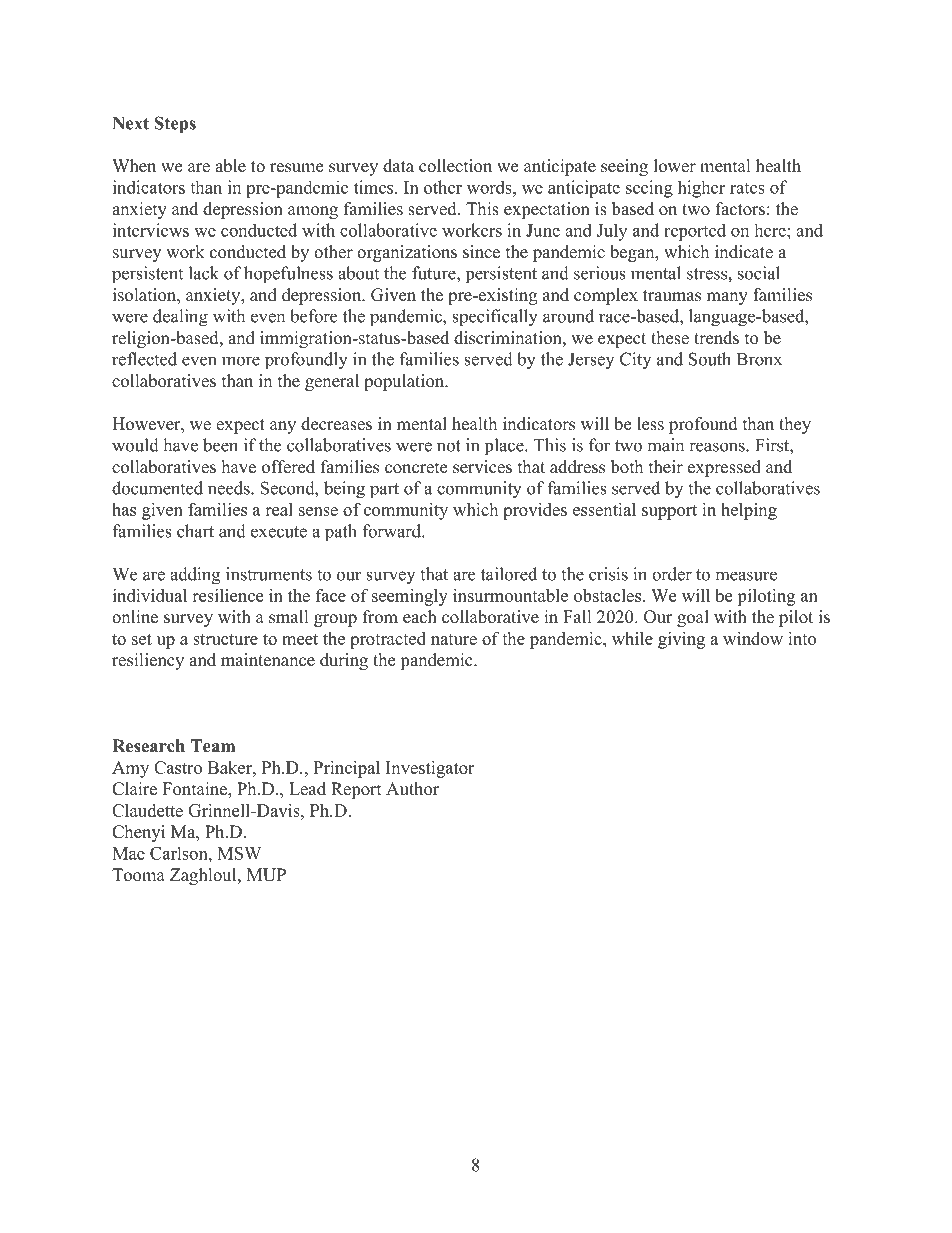 Image resolution: width=952 pixels, height=1233 pixels. What do you see at coordinates (675, 166) in the document?
I see `lower` at bounding box center [675, 166].
